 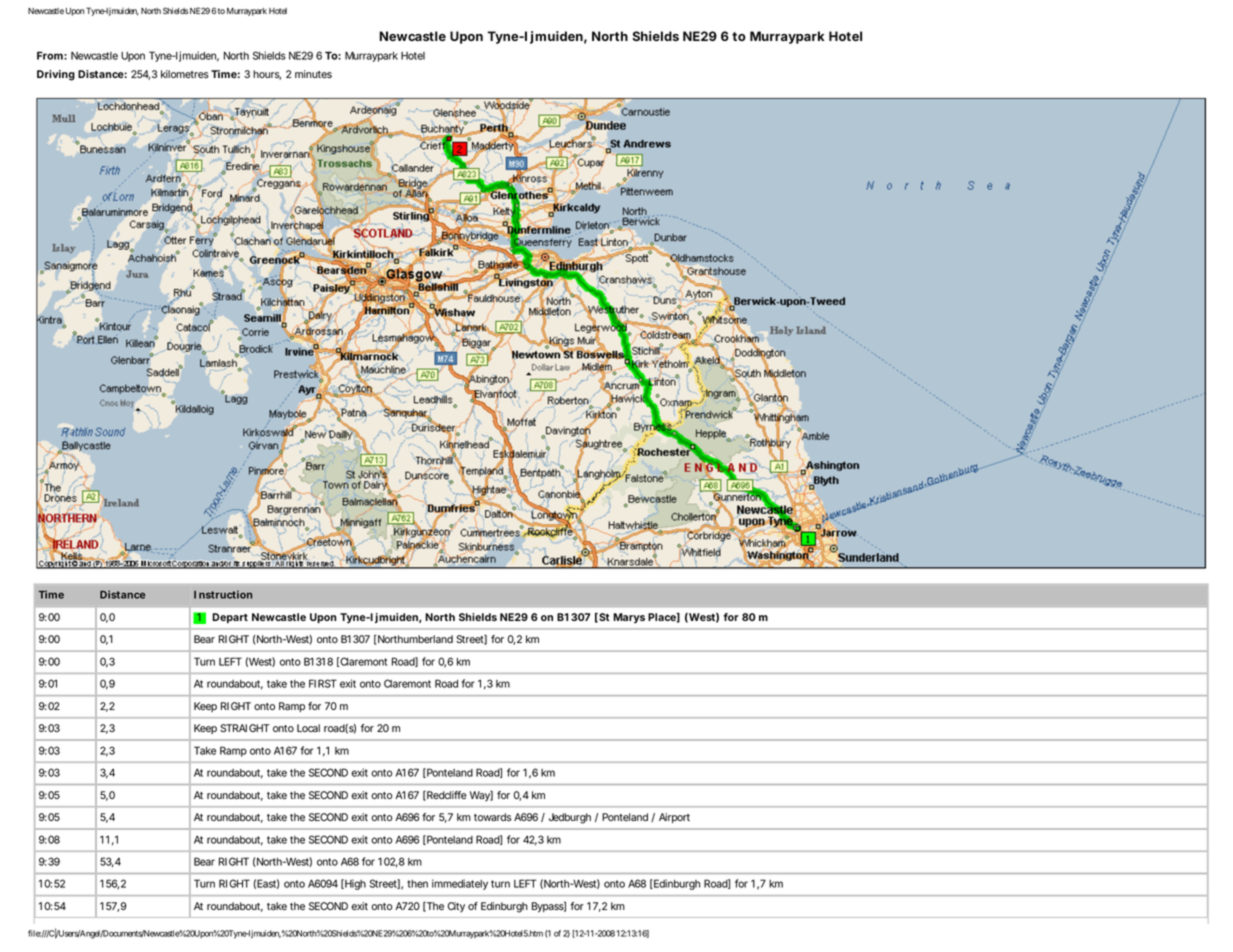 What do you see at coordinates (674, 818) in the screenshot?
I see `Airport` at bounding box center [674, 818].
